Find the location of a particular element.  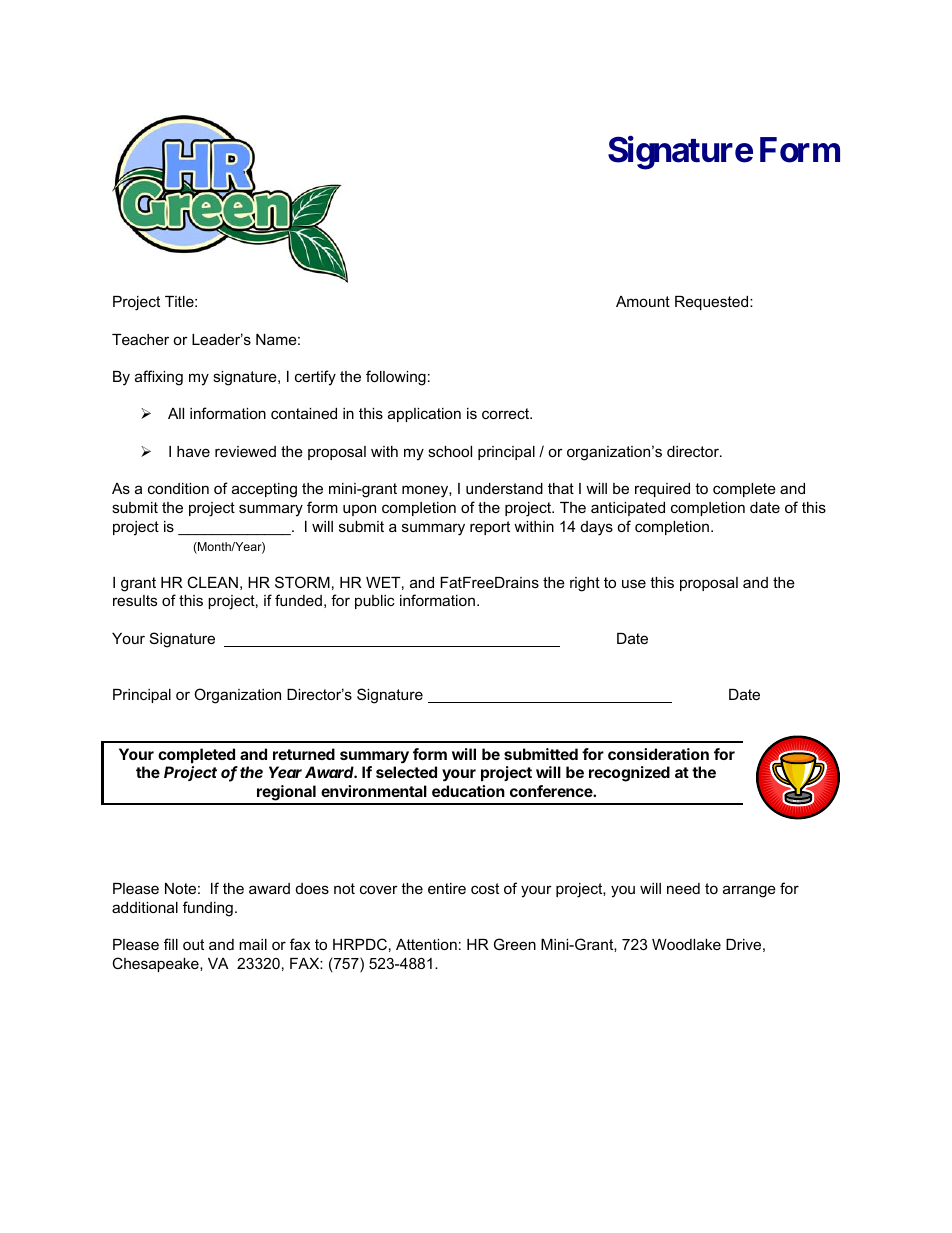

following is located at coordinates (396, 378).
